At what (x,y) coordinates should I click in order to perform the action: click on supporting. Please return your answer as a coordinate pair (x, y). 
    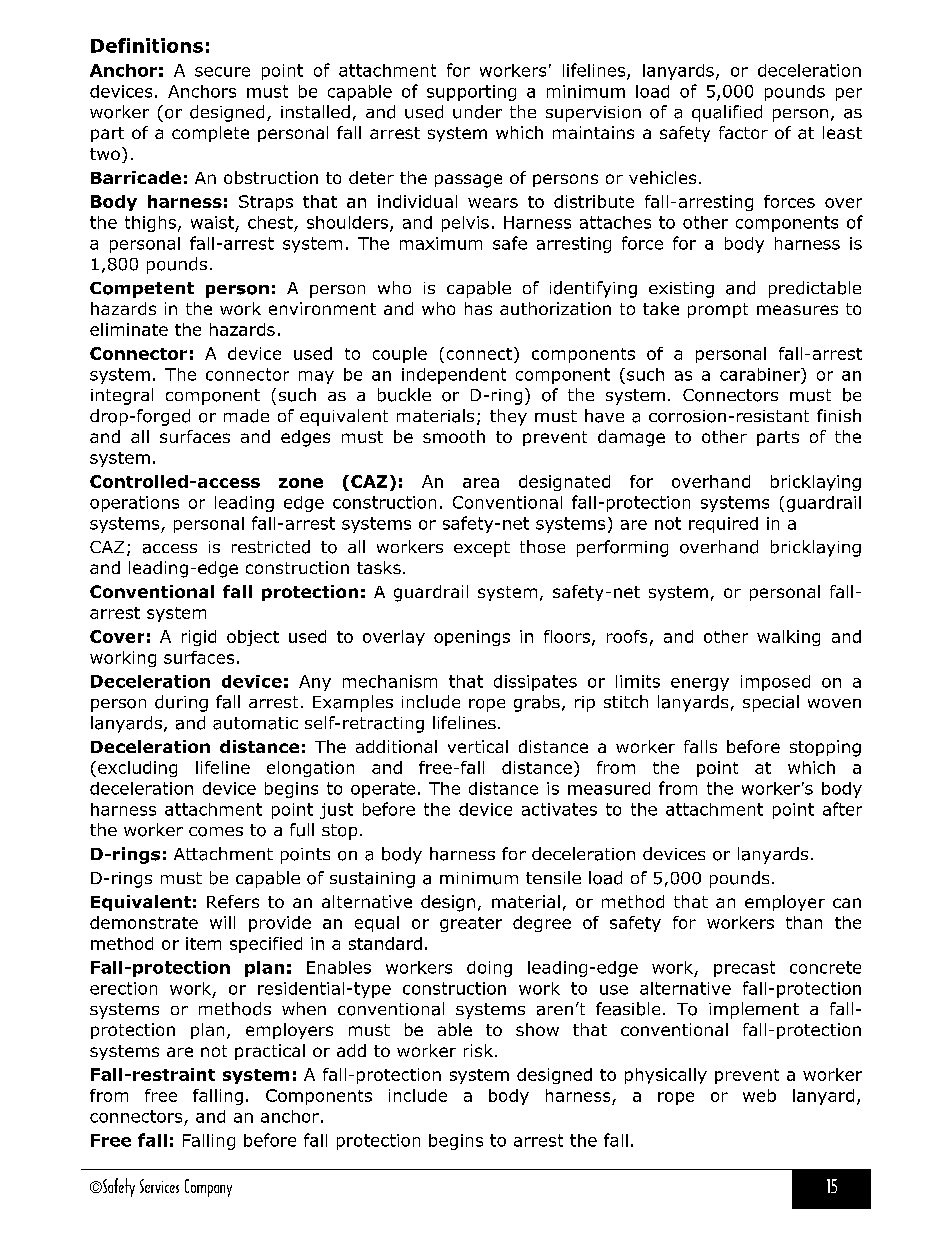
    Looking at the image, I should click on (471, 93).
